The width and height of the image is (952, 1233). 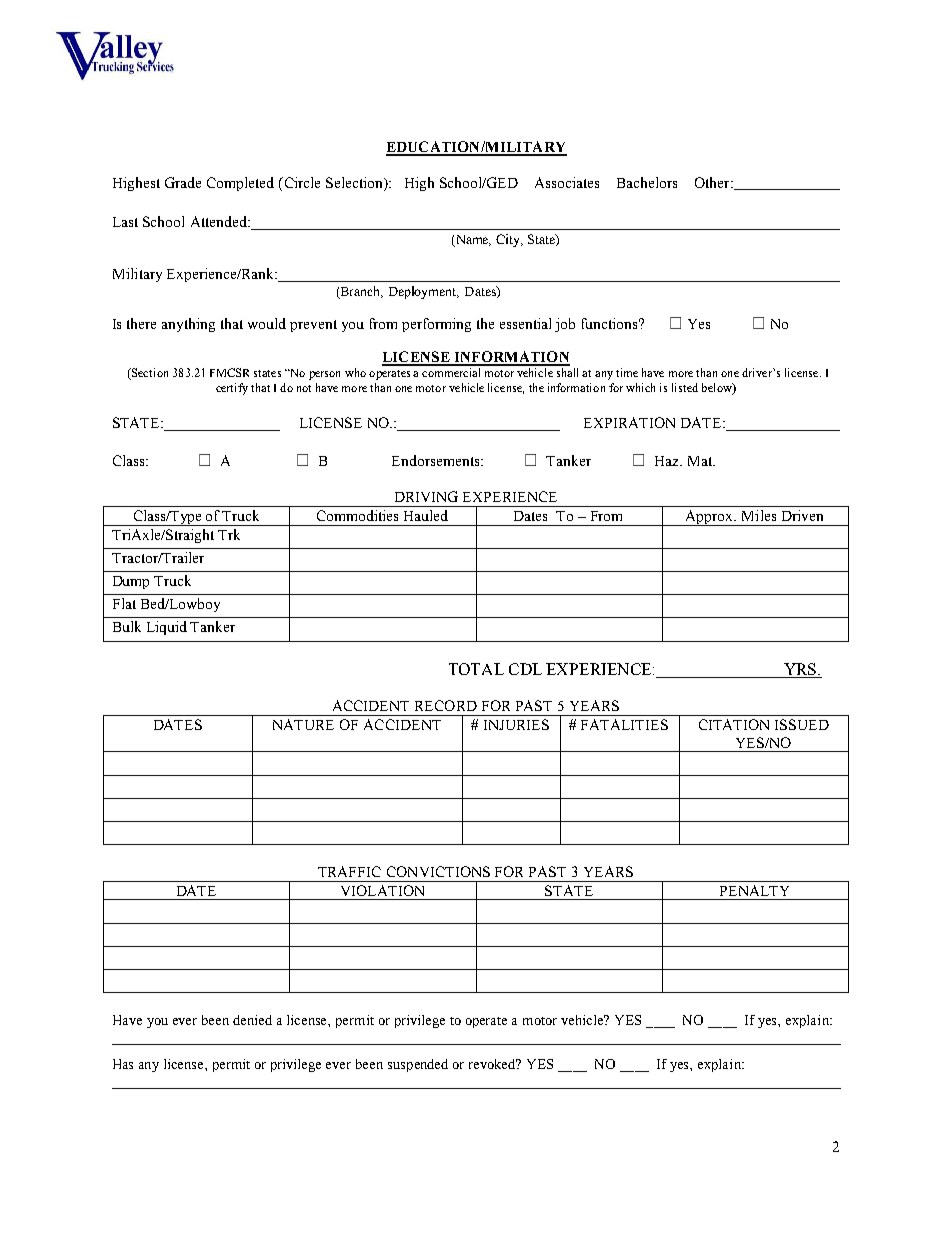 I want to click on YRS, so click(x=800, y=670).
